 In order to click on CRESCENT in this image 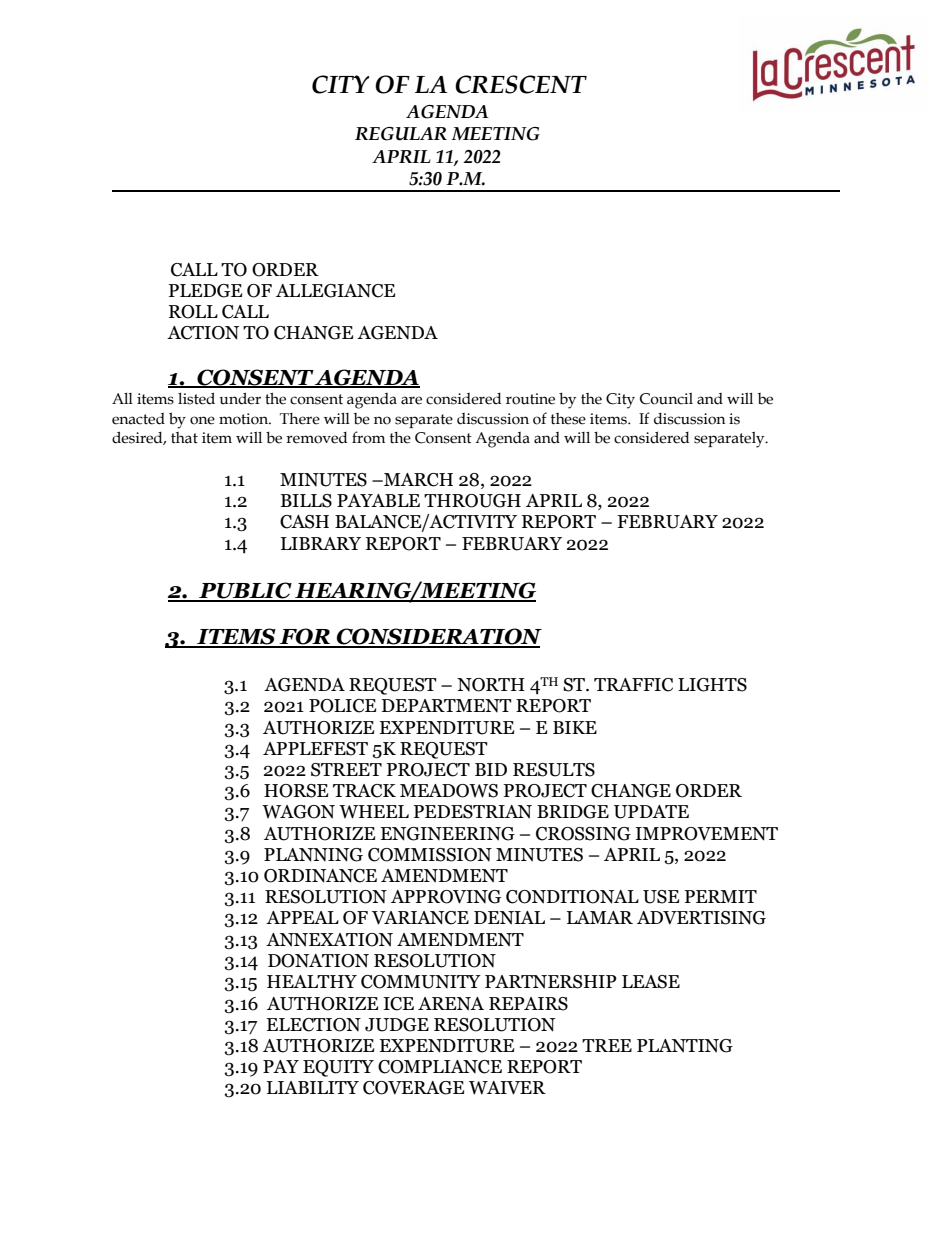, I will do `click(521, 84)`.
